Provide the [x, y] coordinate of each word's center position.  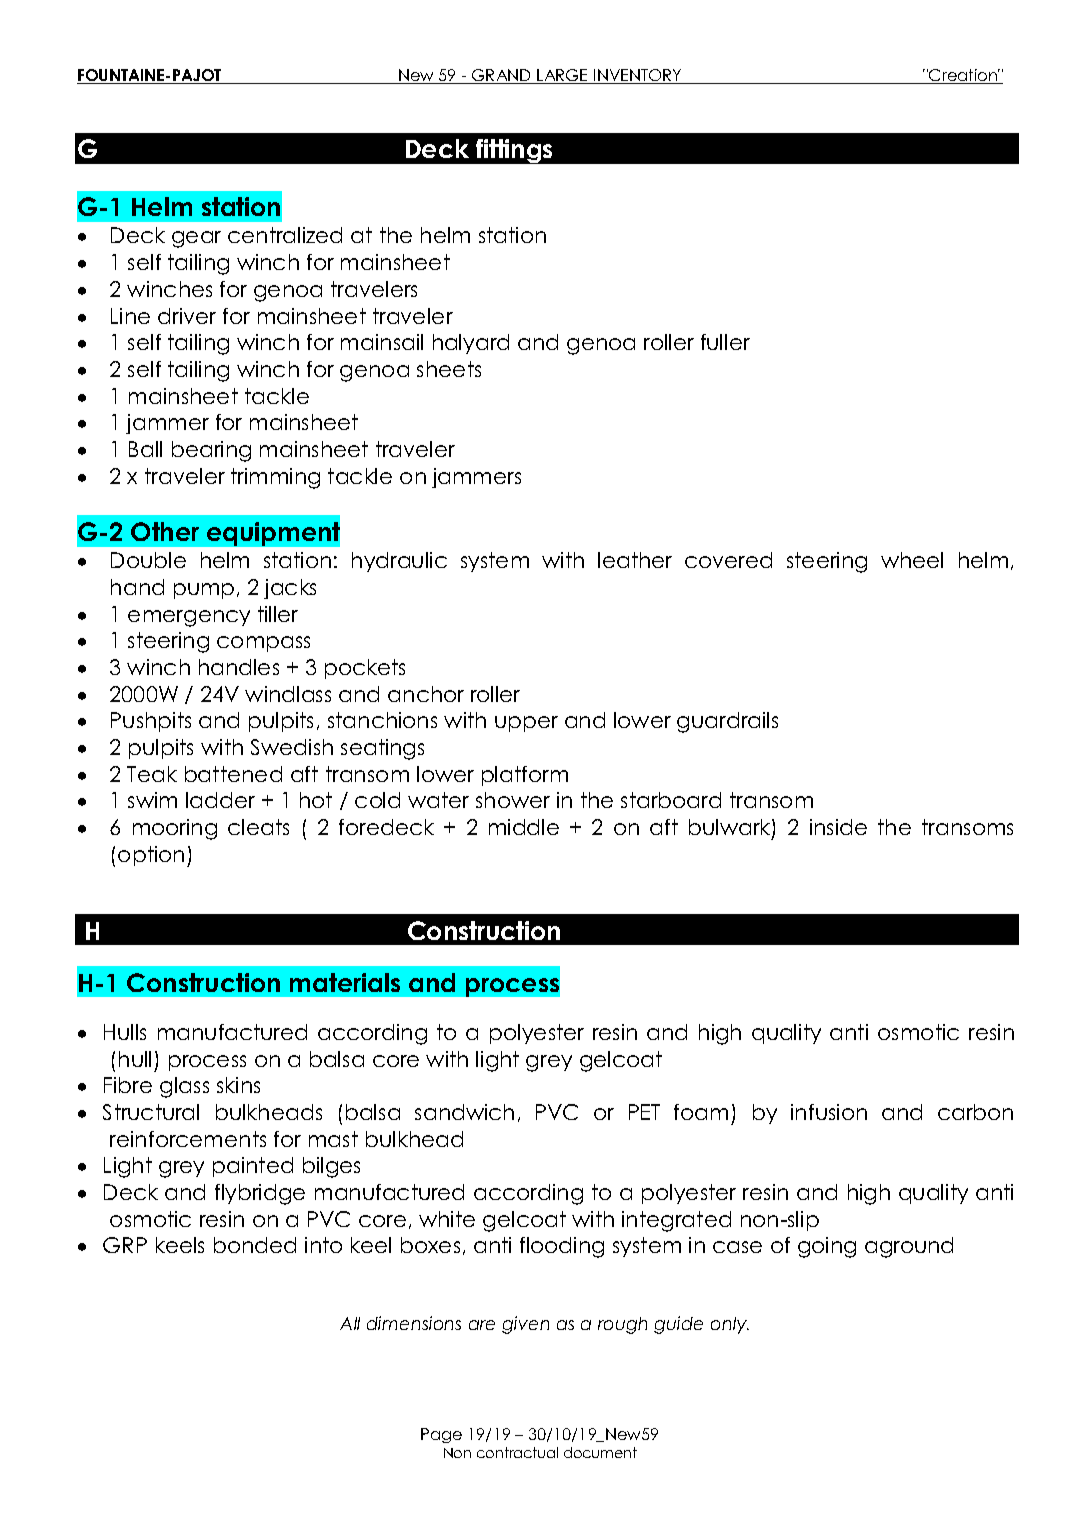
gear [196, 239]
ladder [220, 800]
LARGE [563, 76]
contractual [517, 1452]
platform [525, 776]
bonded [255, 1245]
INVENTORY [638, 76]
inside [838, 827]
